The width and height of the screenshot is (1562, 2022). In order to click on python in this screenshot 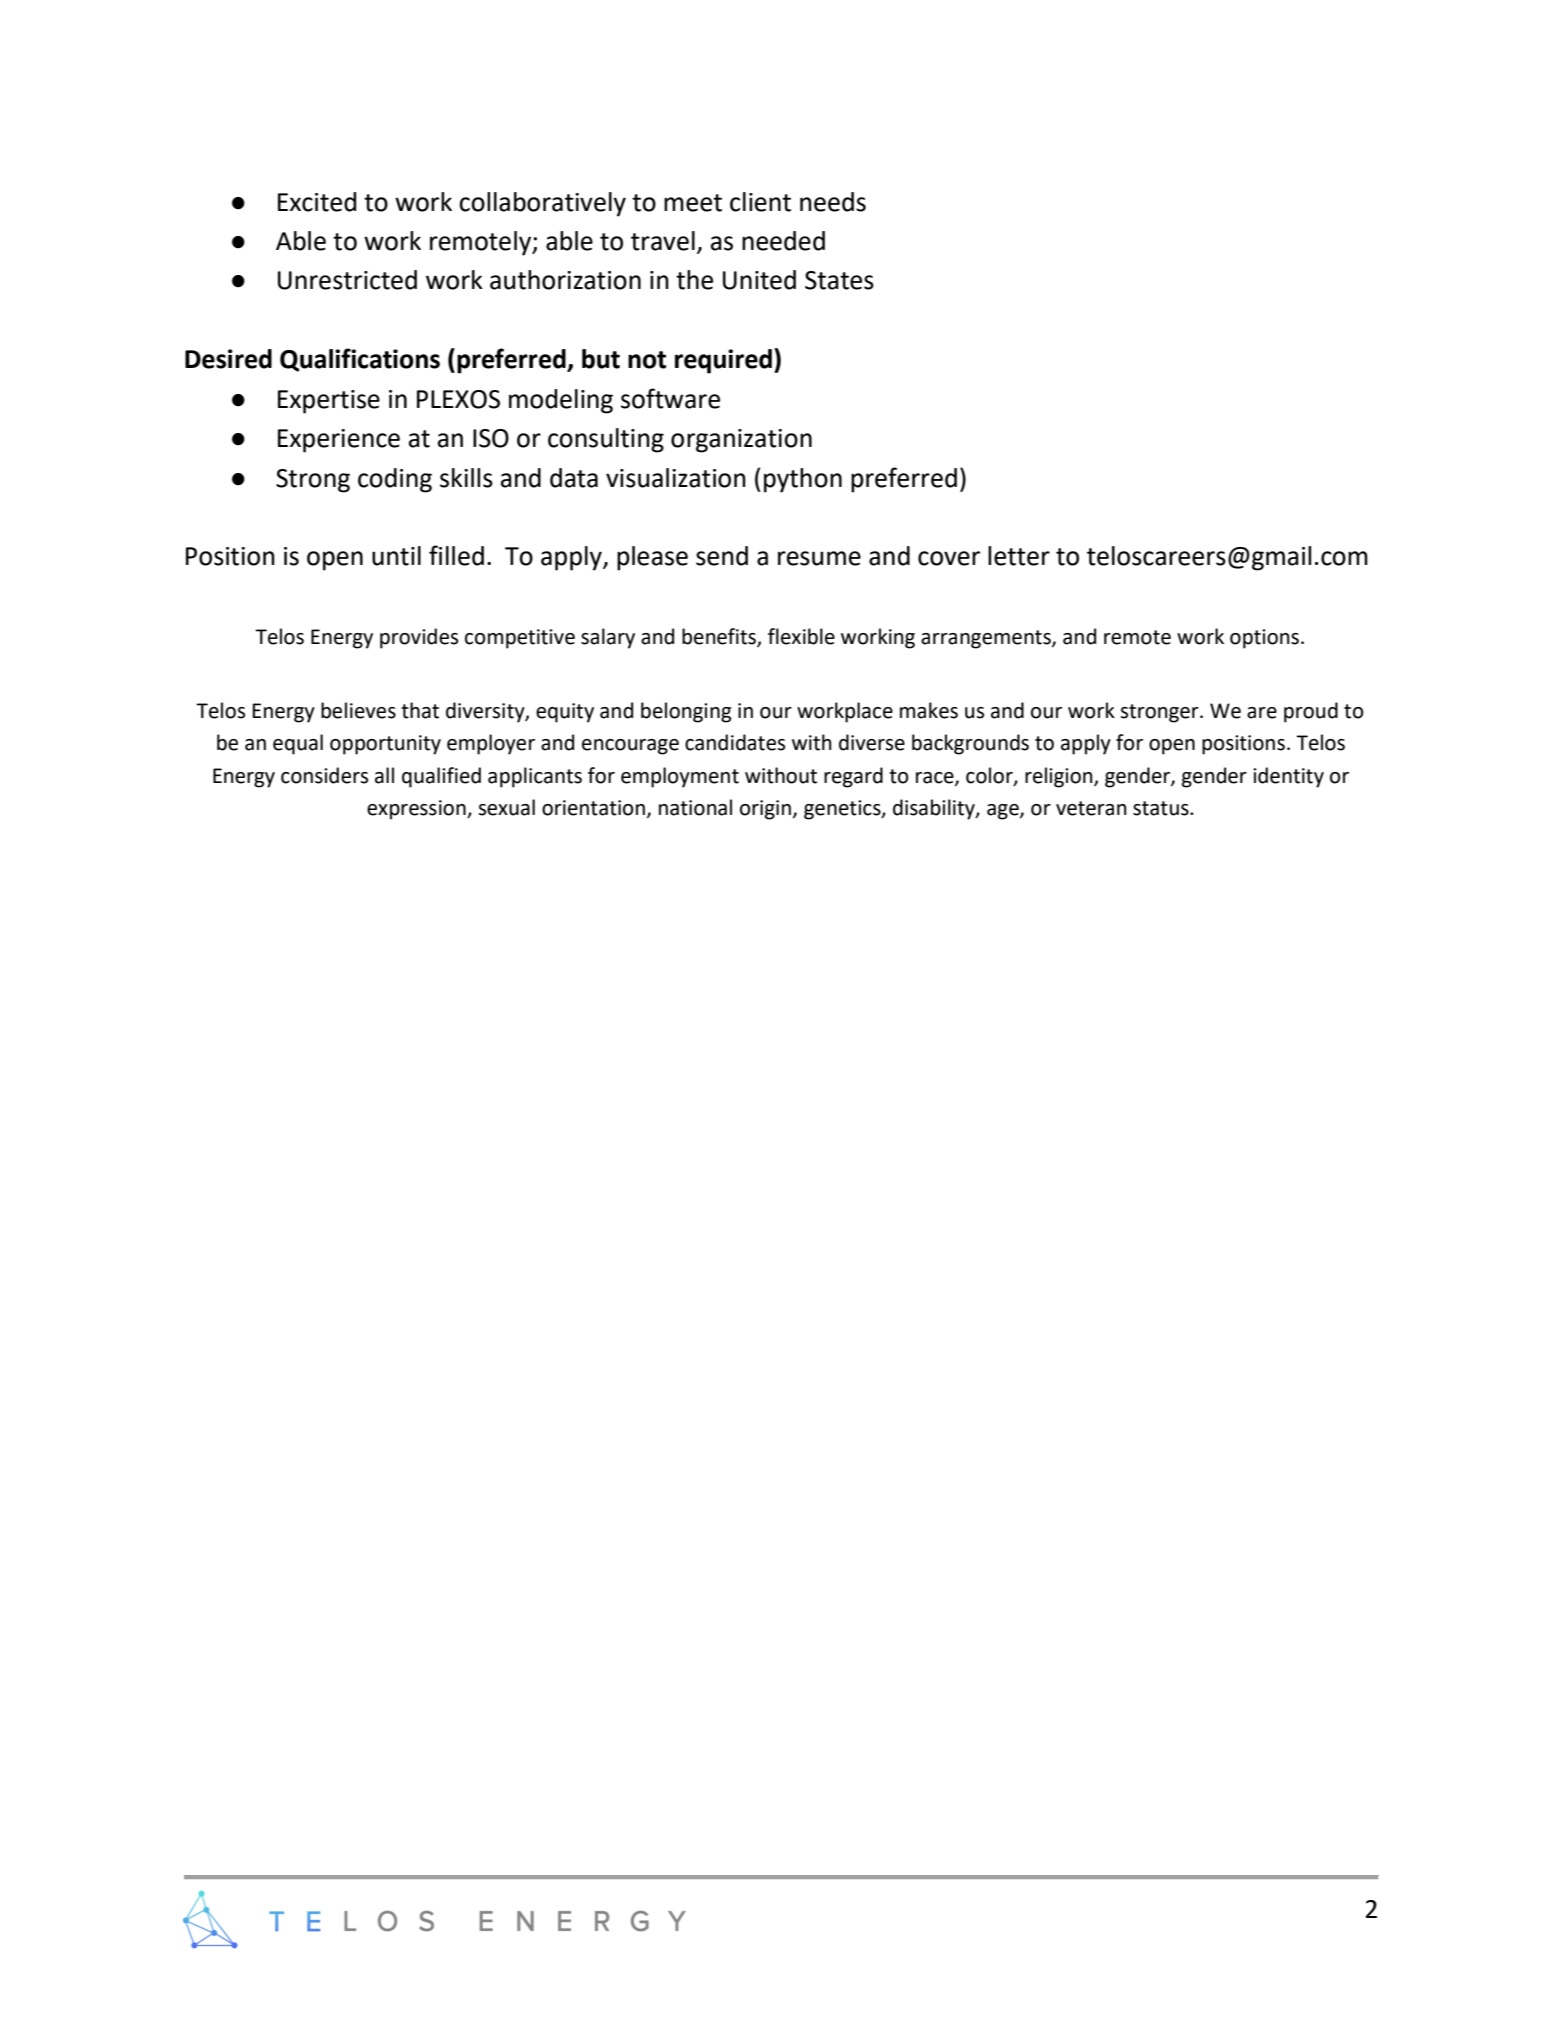, I will do `click(803, 480)`.
